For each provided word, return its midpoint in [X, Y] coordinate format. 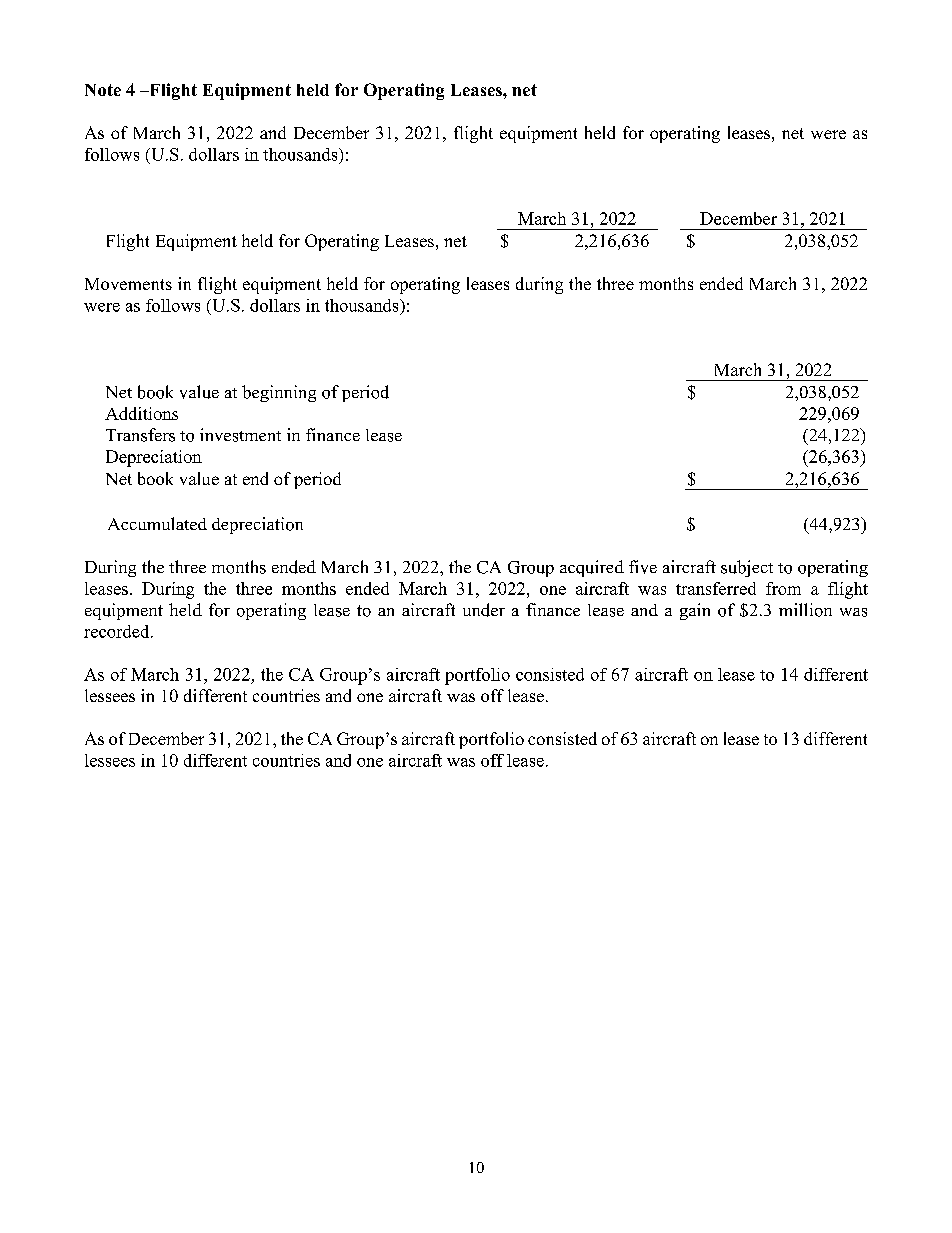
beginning [279, 393]
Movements [128, 284]
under [484, 610]
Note [103, 90]
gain [695, 611]
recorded [118, 631]
